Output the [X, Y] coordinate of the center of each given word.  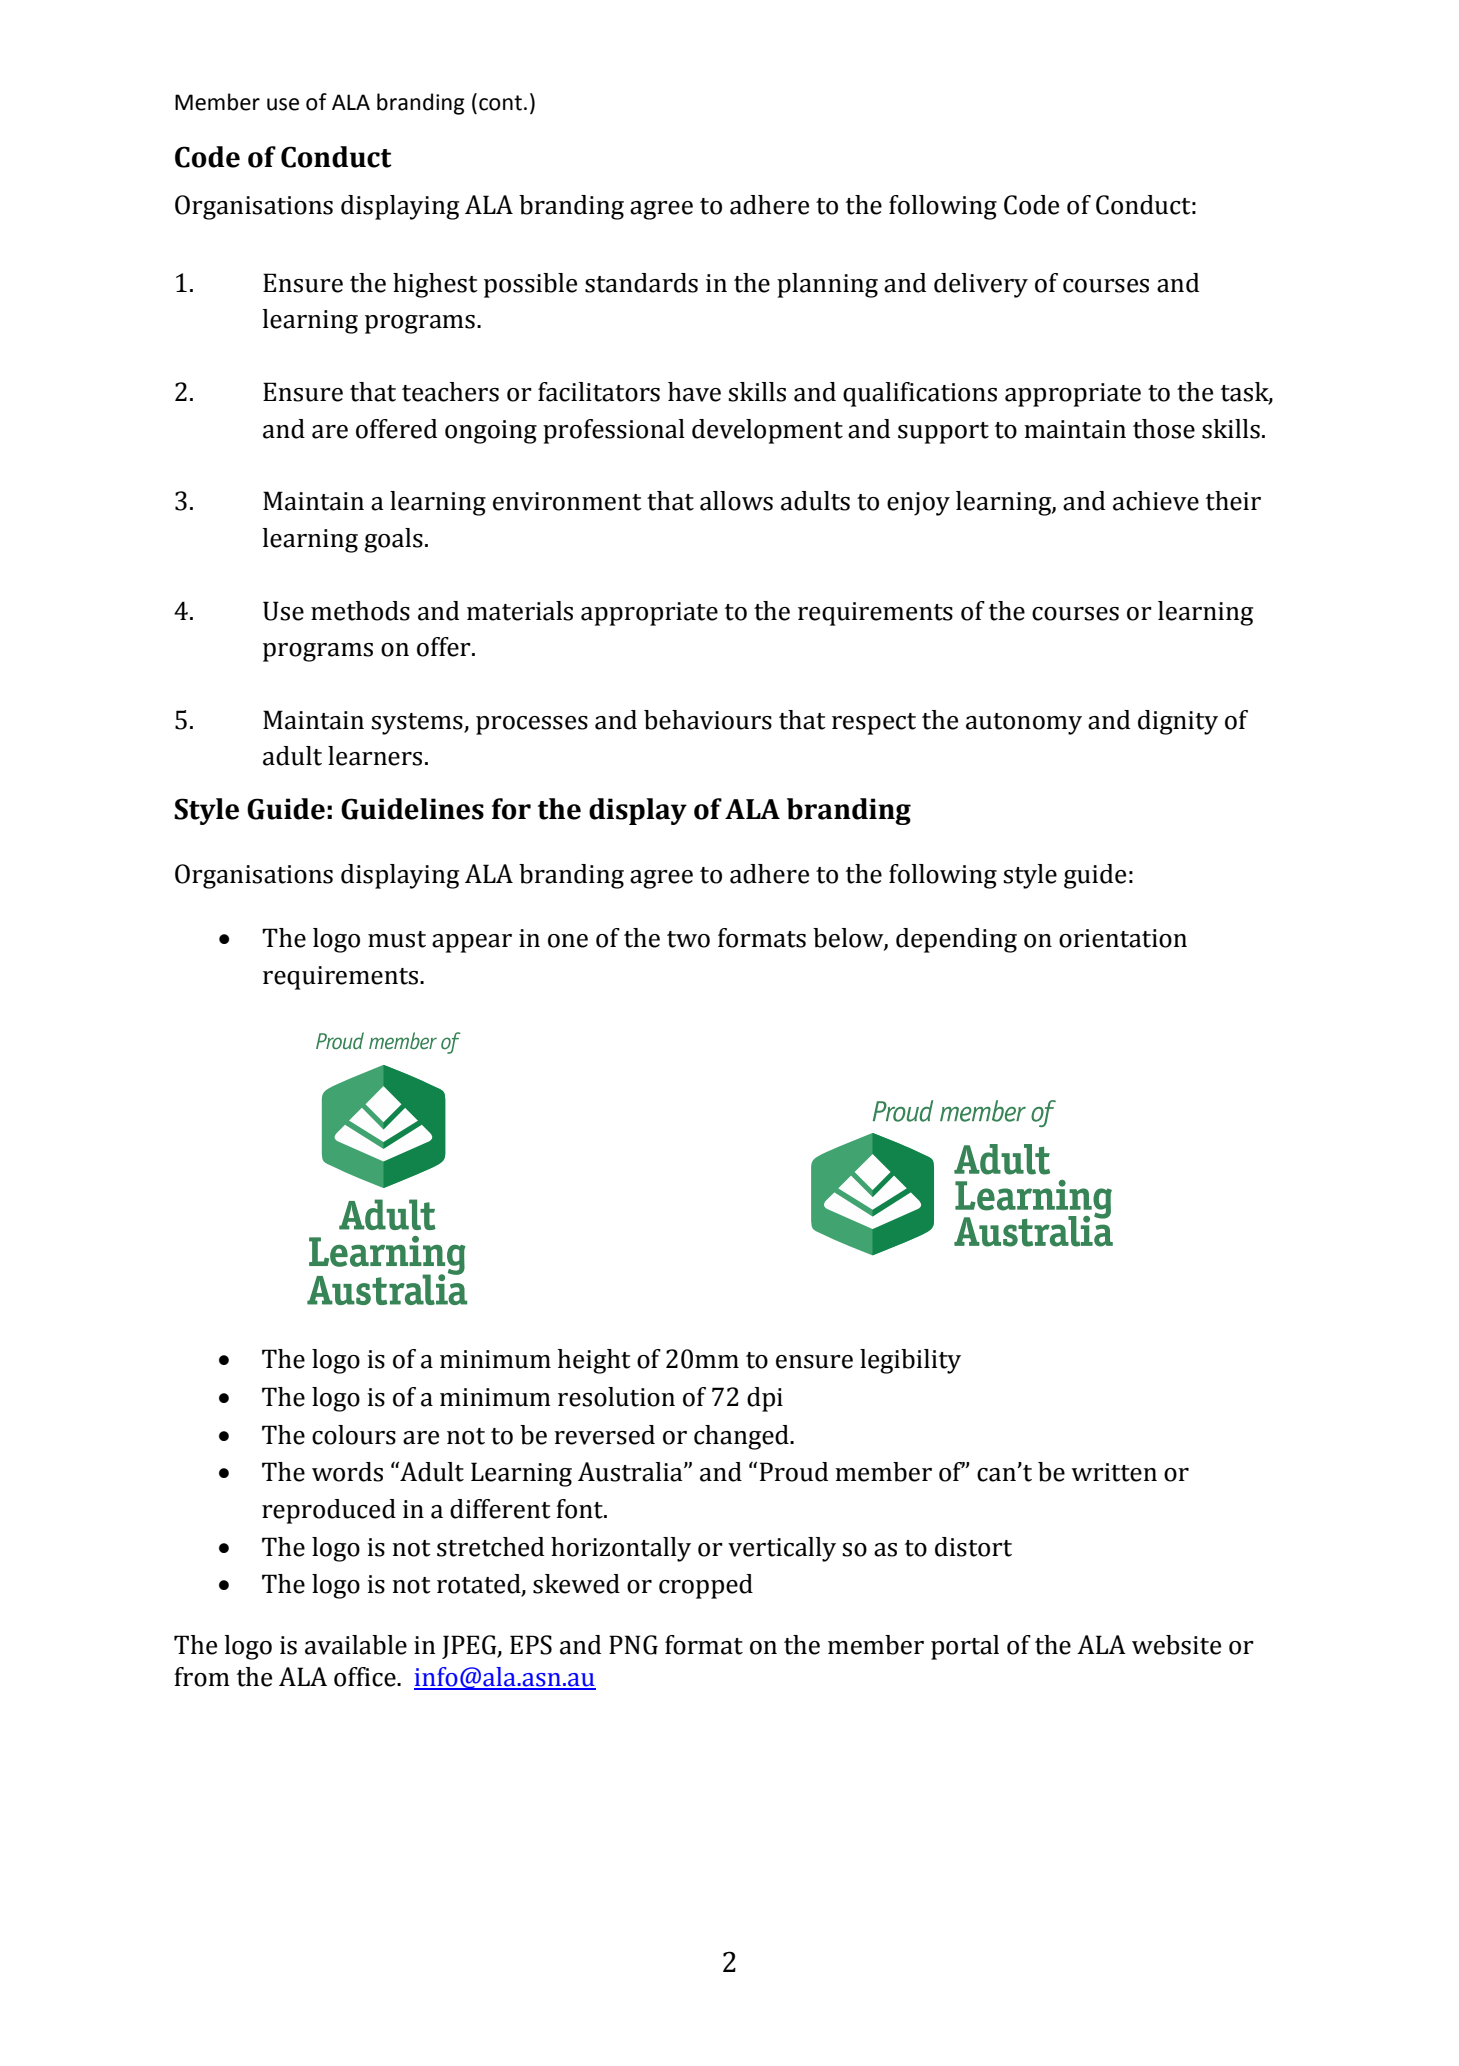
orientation [1123, 938]
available [356, 1645]
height [594, 1361]
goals [393, 540]
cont [500, 103]
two [688, 939]
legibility [910, 1361]
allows [736, 501]
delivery [981, 285]
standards [641, 283]
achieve [1156, 501]
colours [354, 1435]
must [397, 939]
